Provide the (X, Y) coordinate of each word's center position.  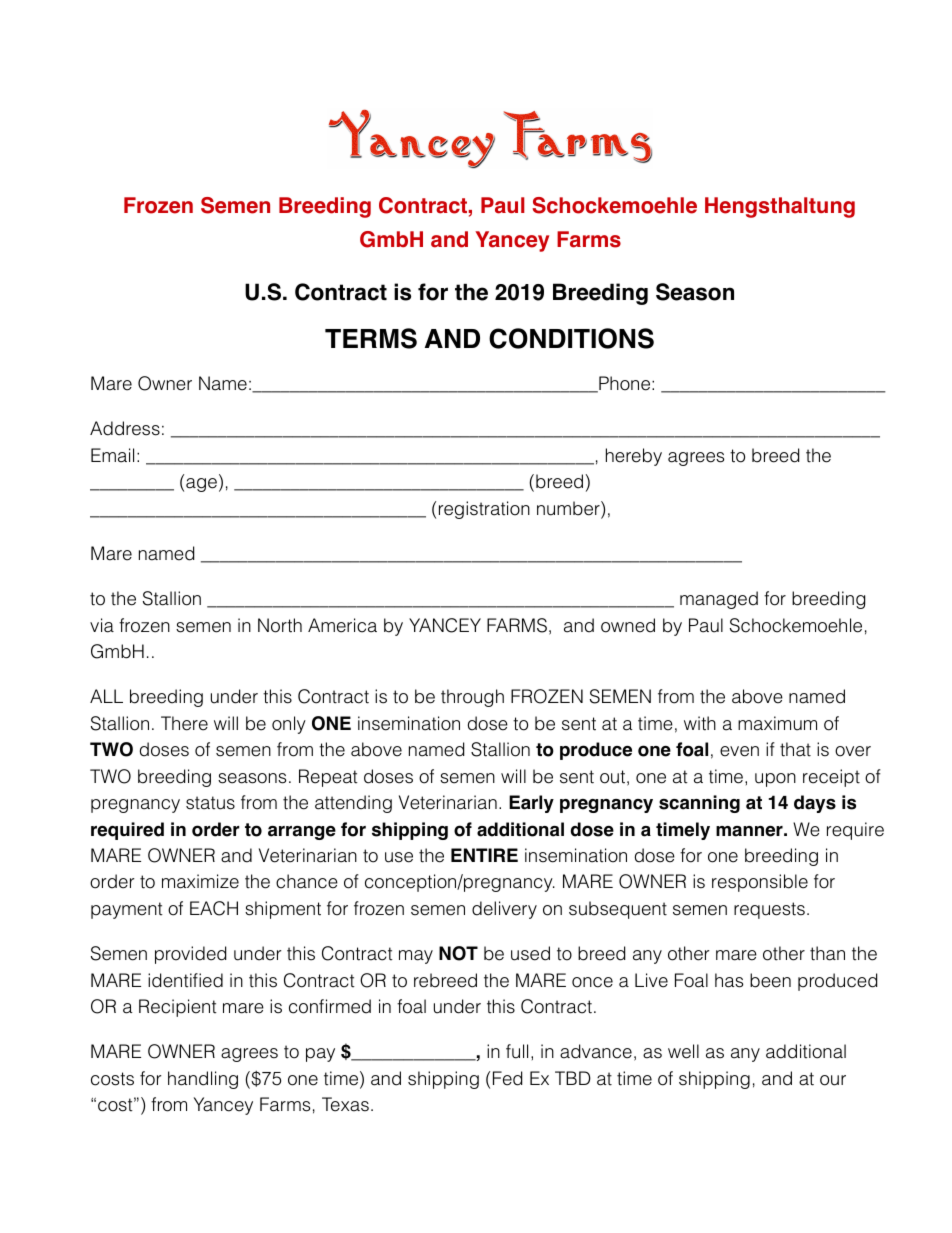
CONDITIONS (571, 338)
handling (203, 1080)
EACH (214, 908)
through (472, 698)
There (184, 723)
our (833, 1080)
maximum (777, 723)
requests (769, 910)
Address (125, 428)
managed (719, 600)
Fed (507, 1078)
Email (112, 455)
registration (484, 510)
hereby (634, 457)
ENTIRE (484, 855)
